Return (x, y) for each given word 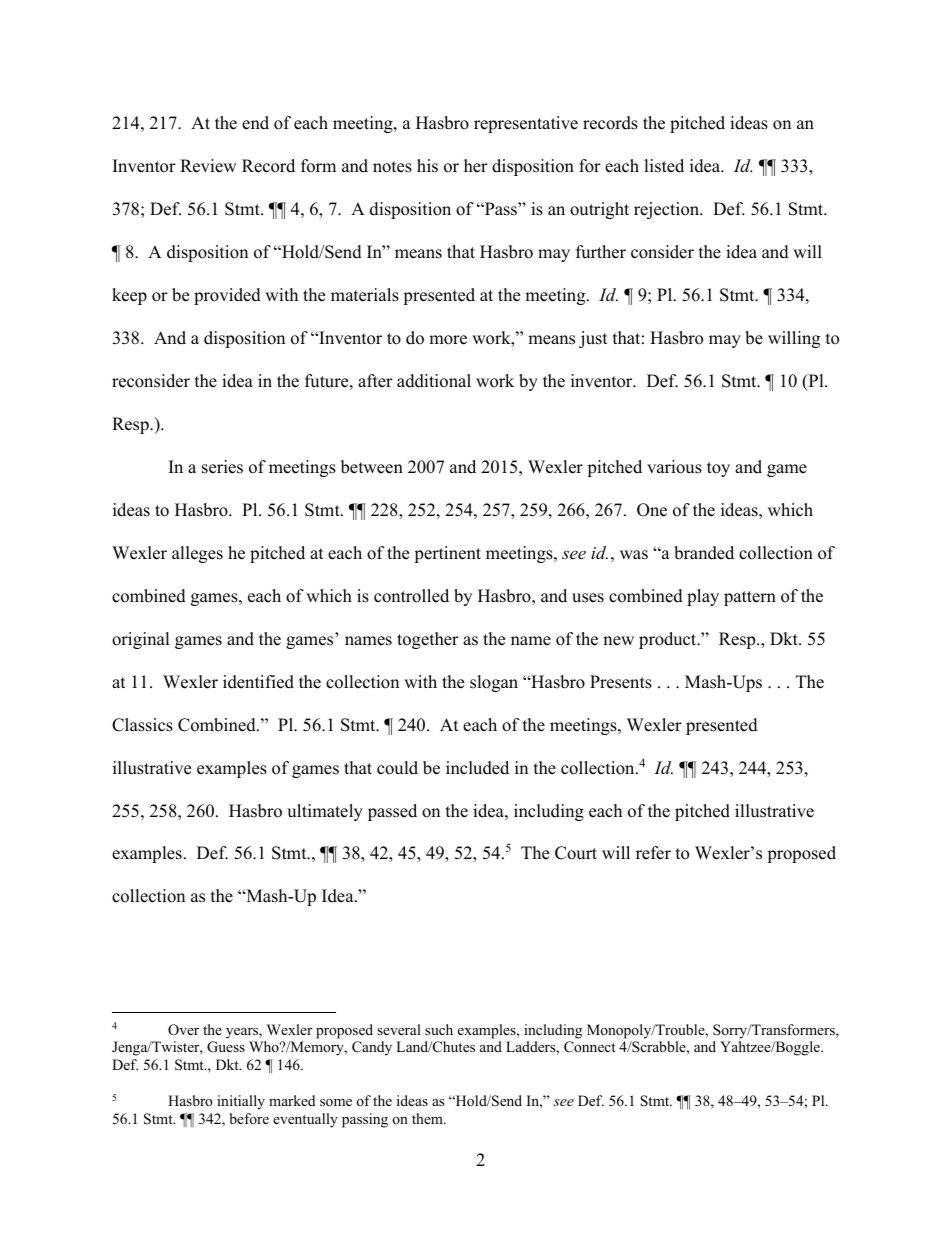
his (427, 166)
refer (653, 853)
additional (434, 381)
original (141, 640)
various (674, 467)
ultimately (325, 812)
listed (664, 166)
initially (241, 1102)
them (428, 1118)
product (669, 640)
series (222, 467)
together (428, 640)
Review (208, 166)
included (477, 768)
